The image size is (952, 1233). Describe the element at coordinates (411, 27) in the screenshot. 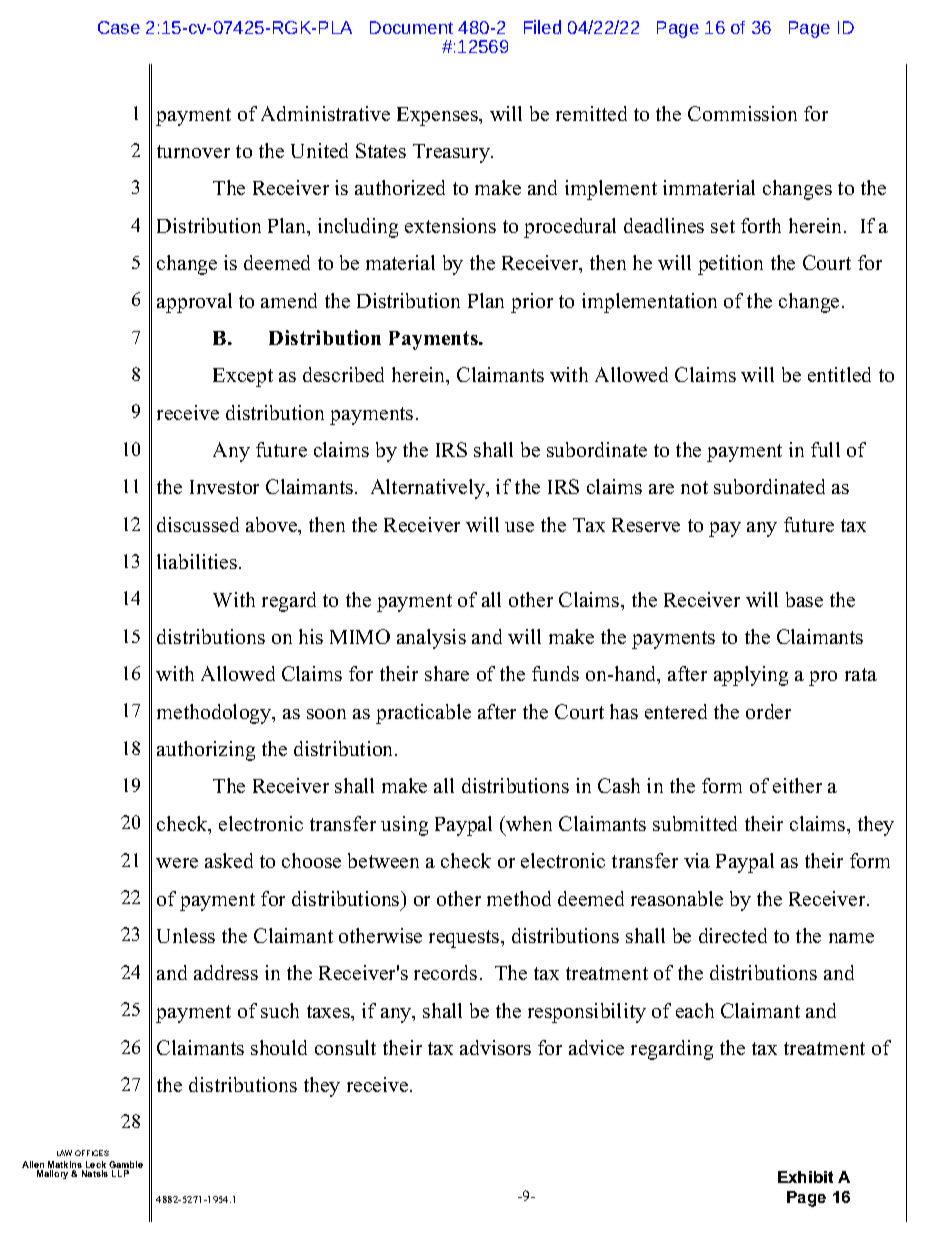

I see `Document` at that location.
